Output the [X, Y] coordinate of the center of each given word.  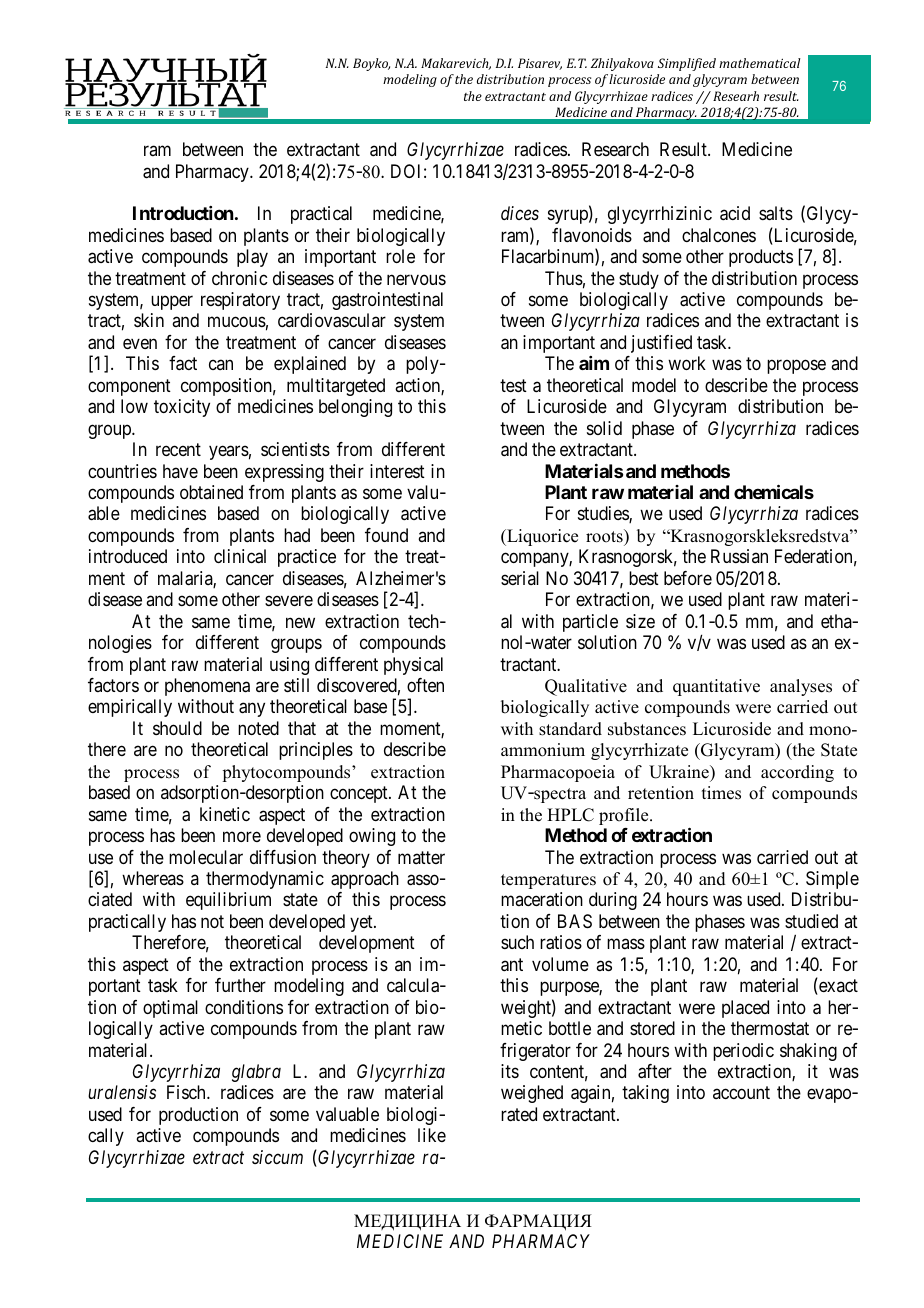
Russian [739, 556]
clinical [240, 556]
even [140, 343]
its [510, 1071]
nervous [416, 279]
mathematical [760, 63]
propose [796, 367]
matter [421, 857]
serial [520, 578]
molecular [206, 857]
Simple [832, 880]
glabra [256, 1073]
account [741, 1093]
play [252, 258]
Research [615, 149]
